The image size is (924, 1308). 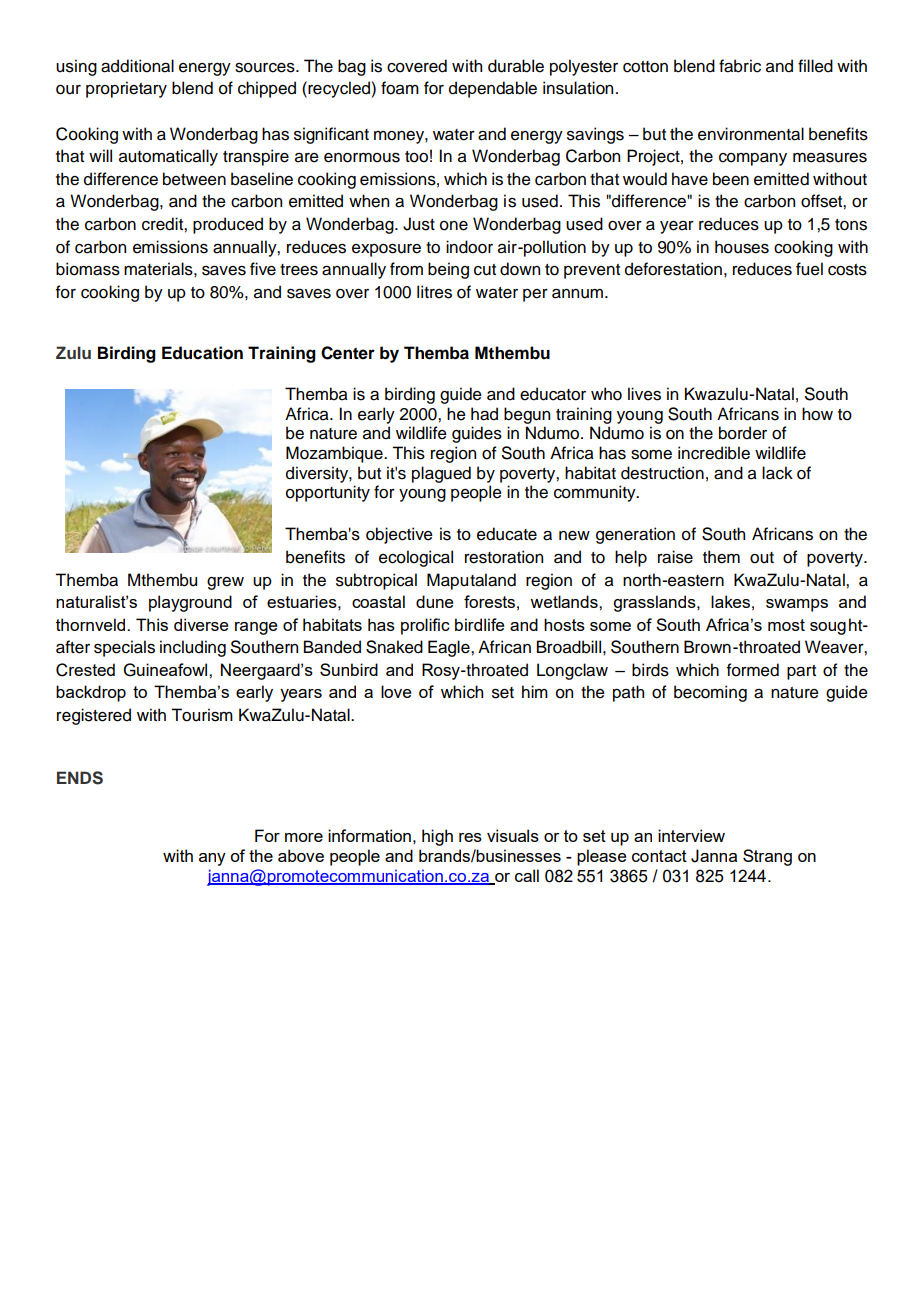 I want to click on fabric, so click(x=740, y=66).
